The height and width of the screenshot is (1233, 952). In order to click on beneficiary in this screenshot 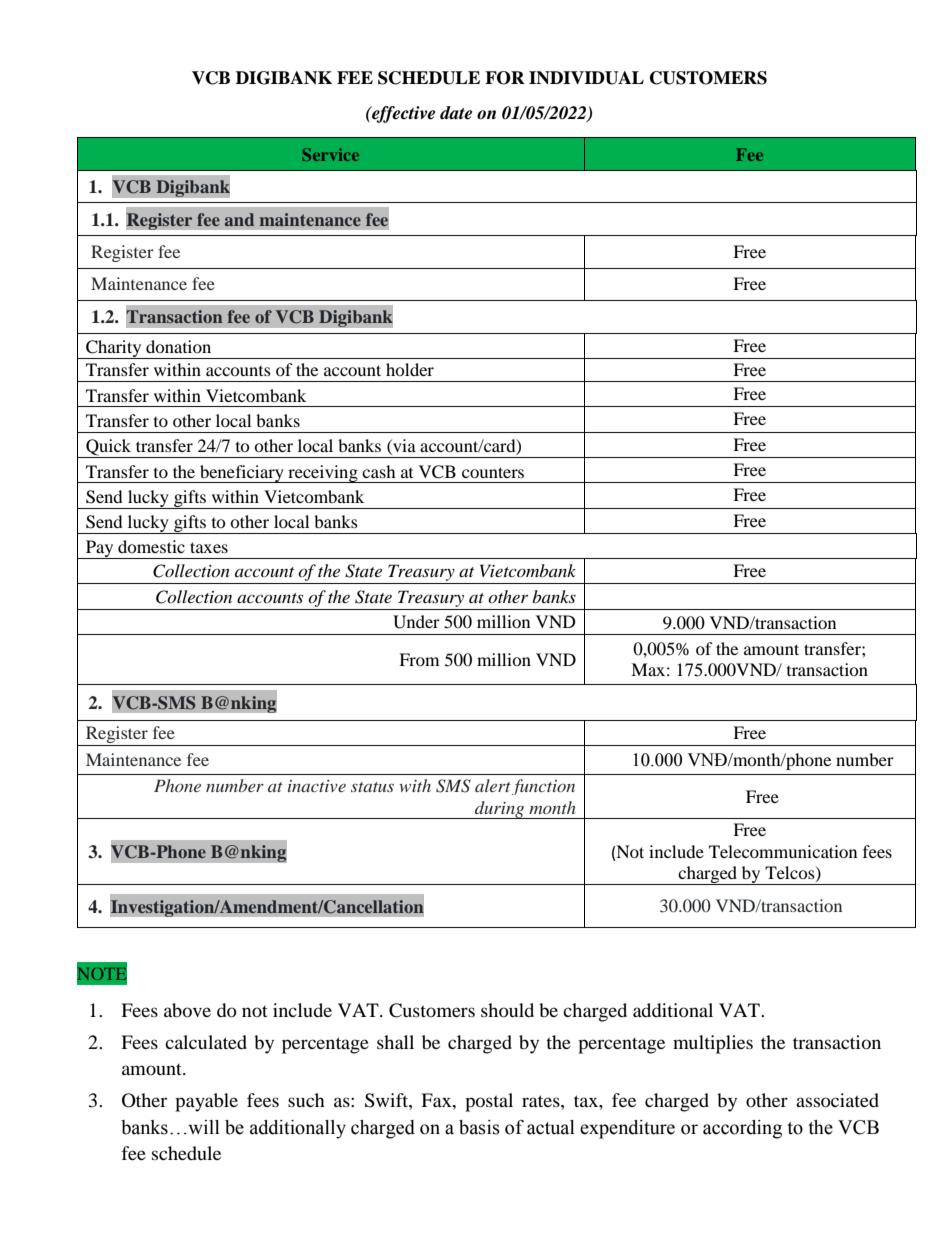, I will do `click(242, 474)`.
